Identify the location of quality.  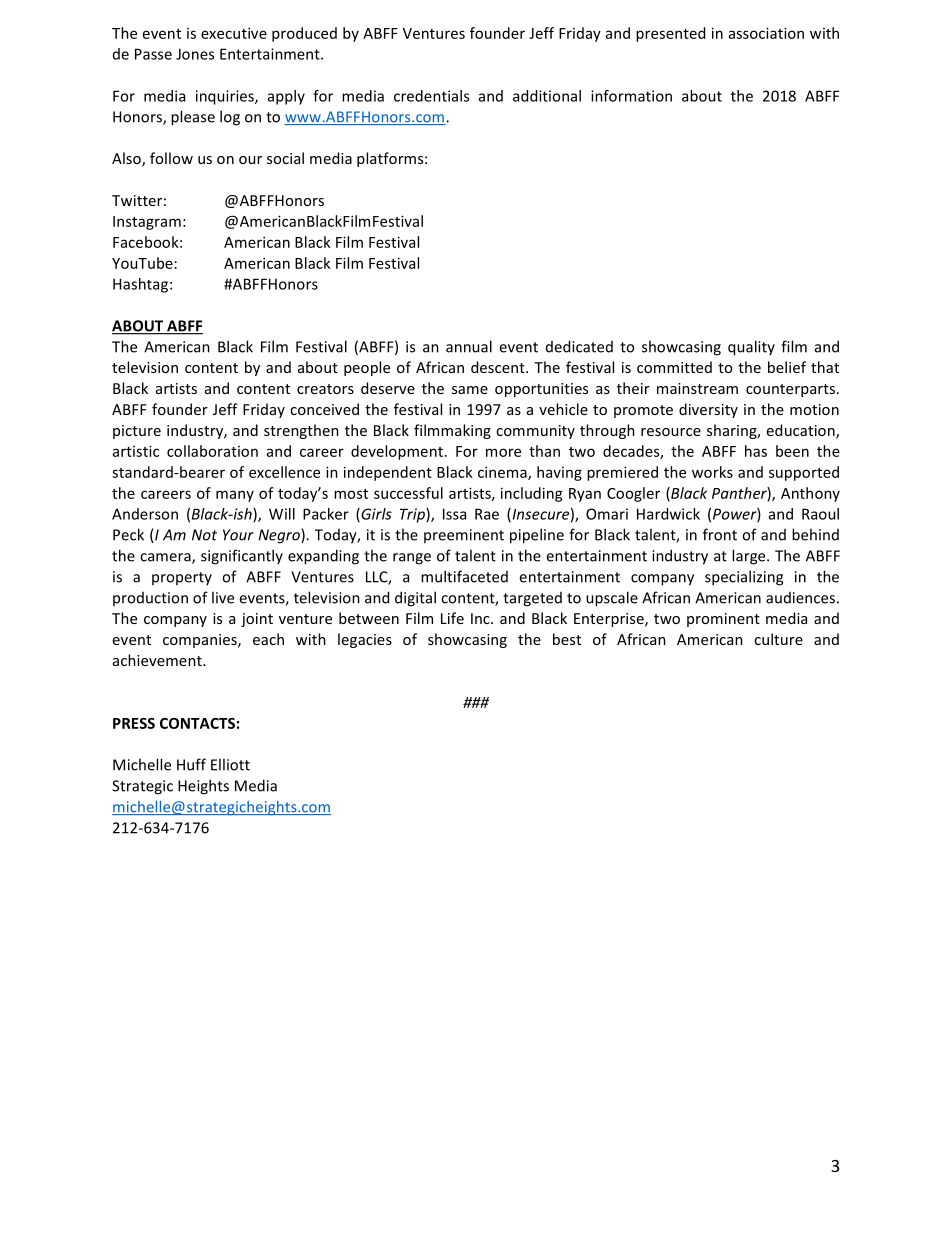
(751, 348).
